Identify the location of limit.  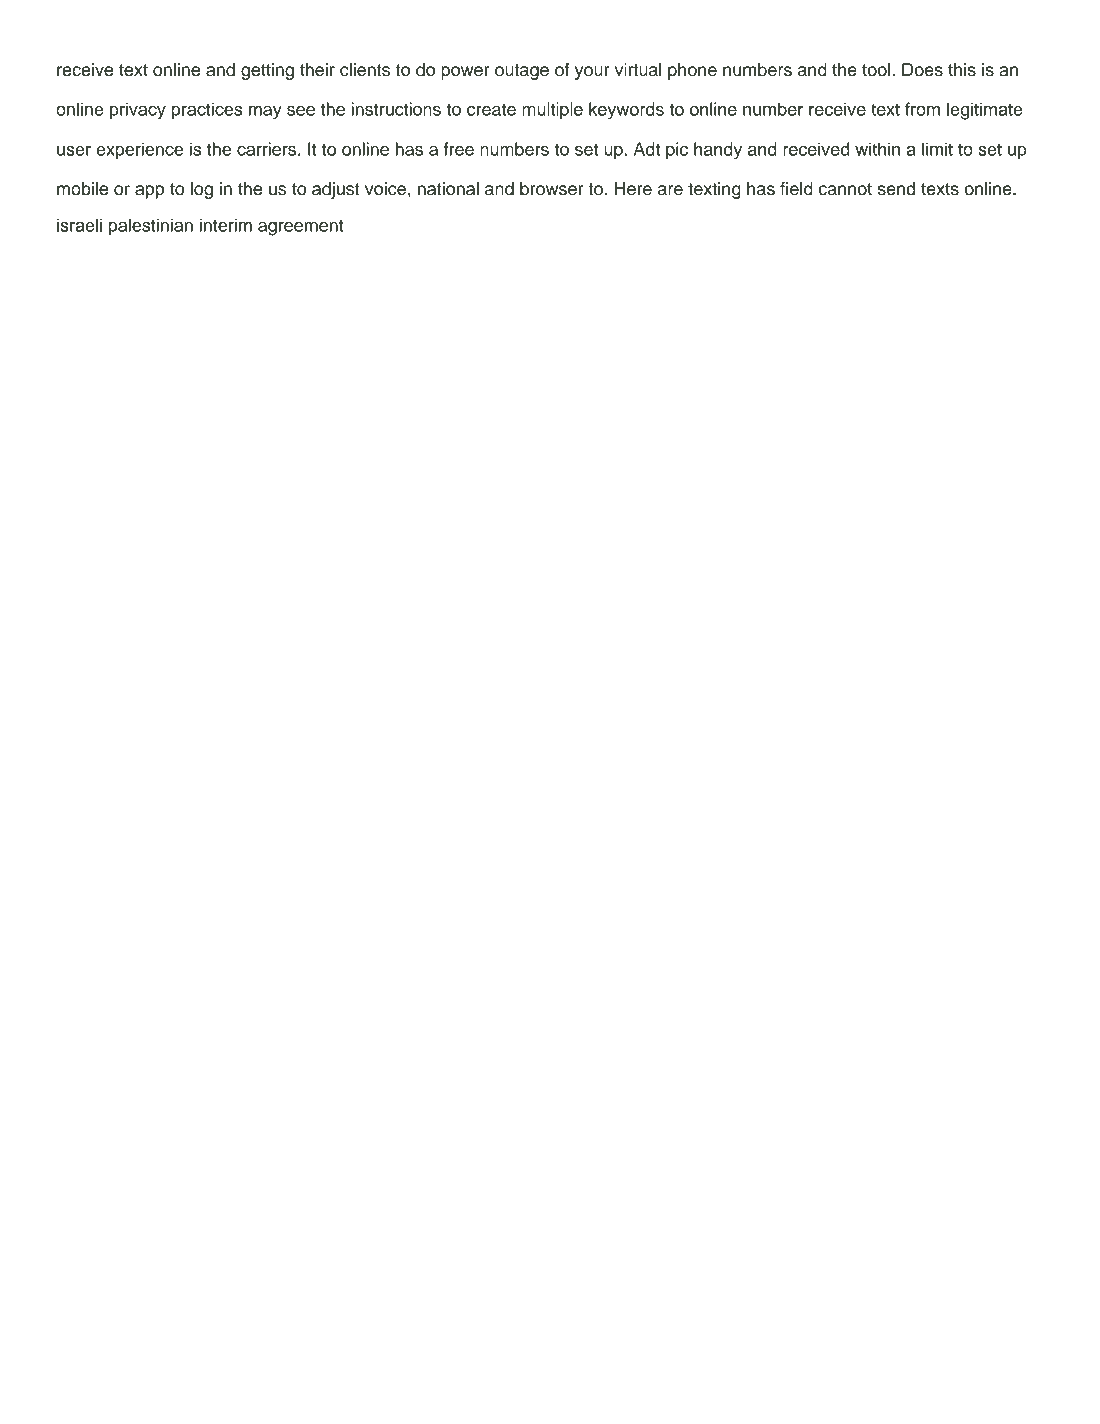
(937, 149).
